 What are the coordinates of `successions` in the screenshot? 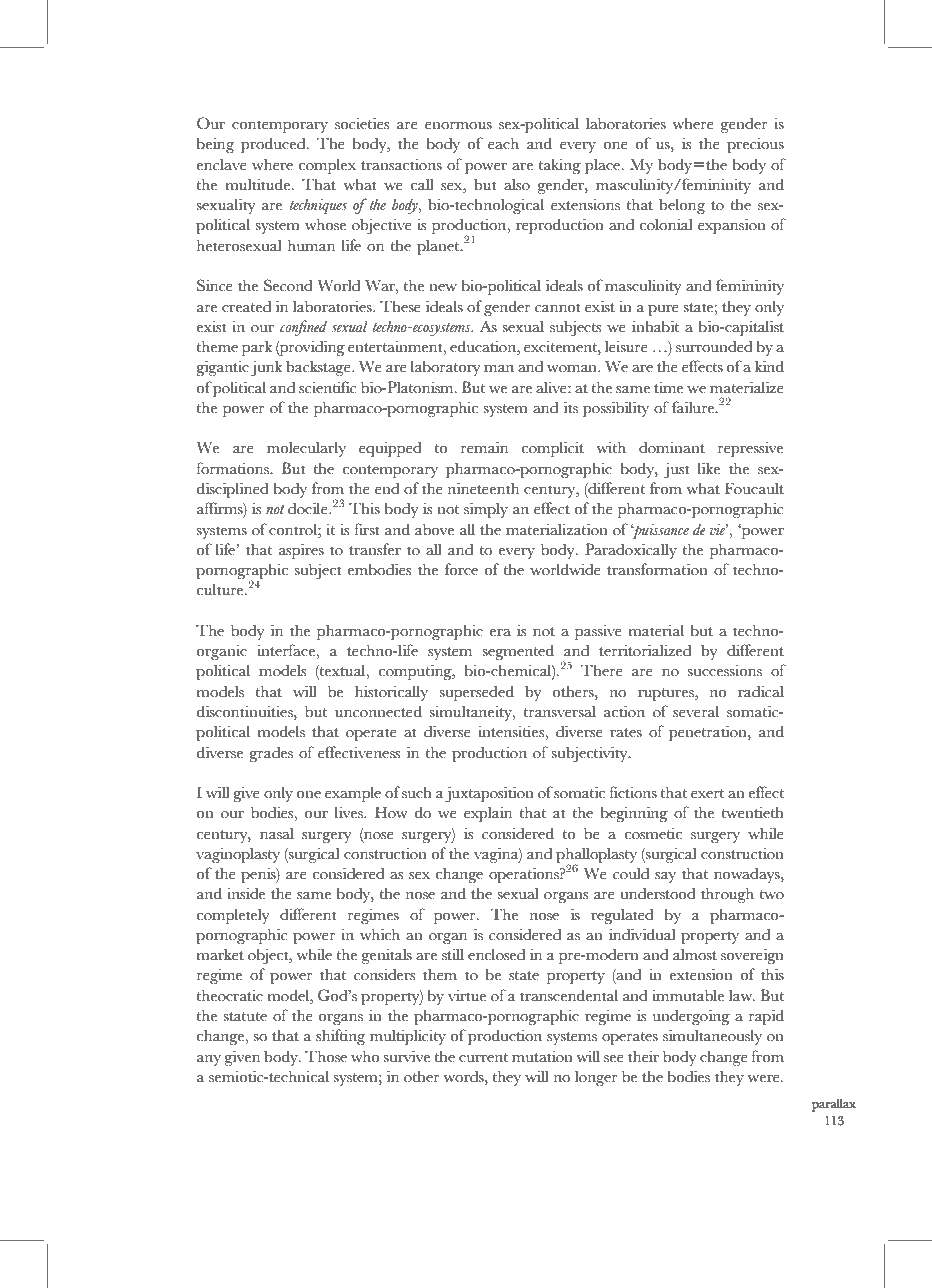 It's located at (725, 671).
